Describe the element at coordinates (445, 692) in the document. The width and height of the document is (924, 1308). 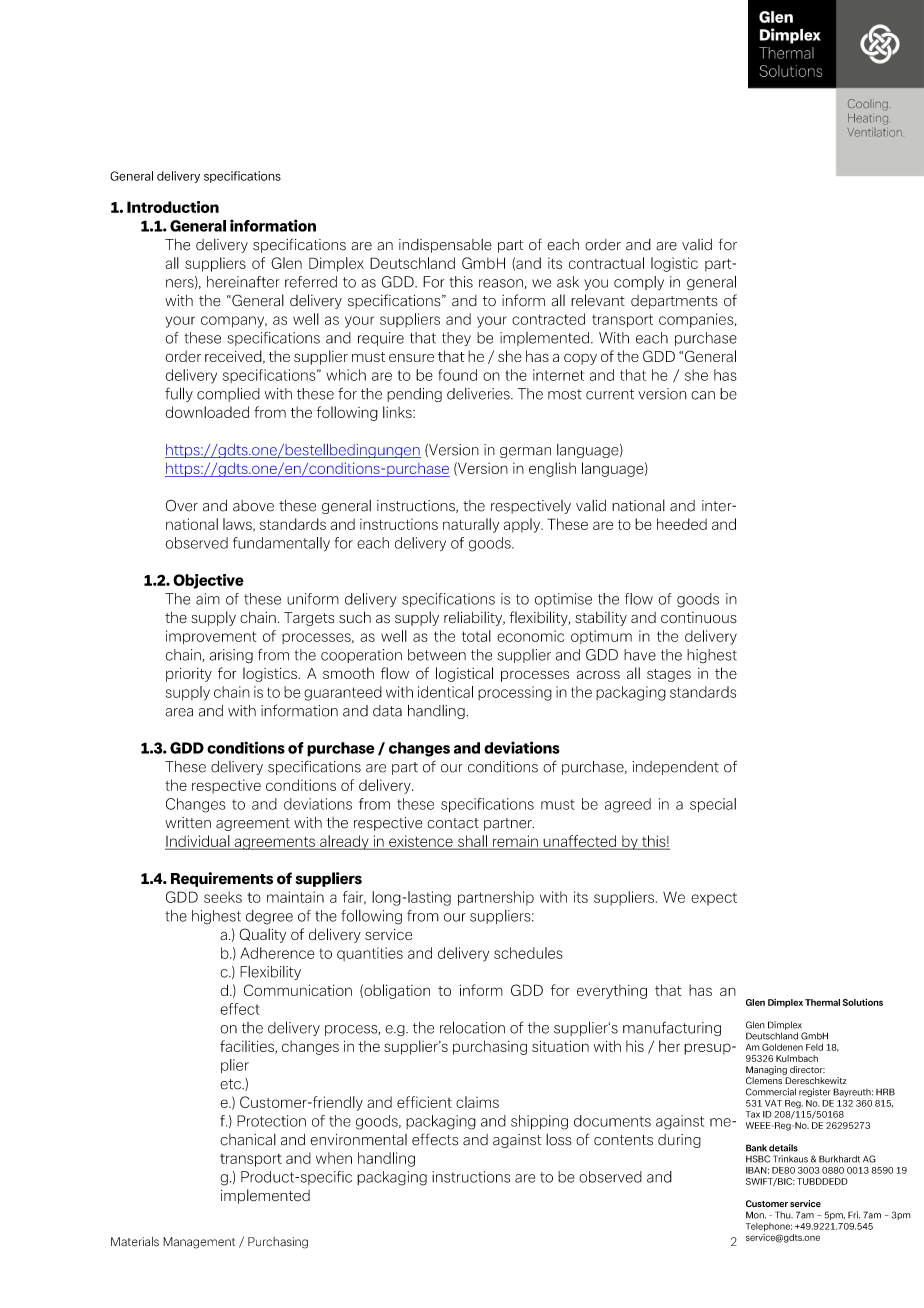
I see `identical` at that location.
